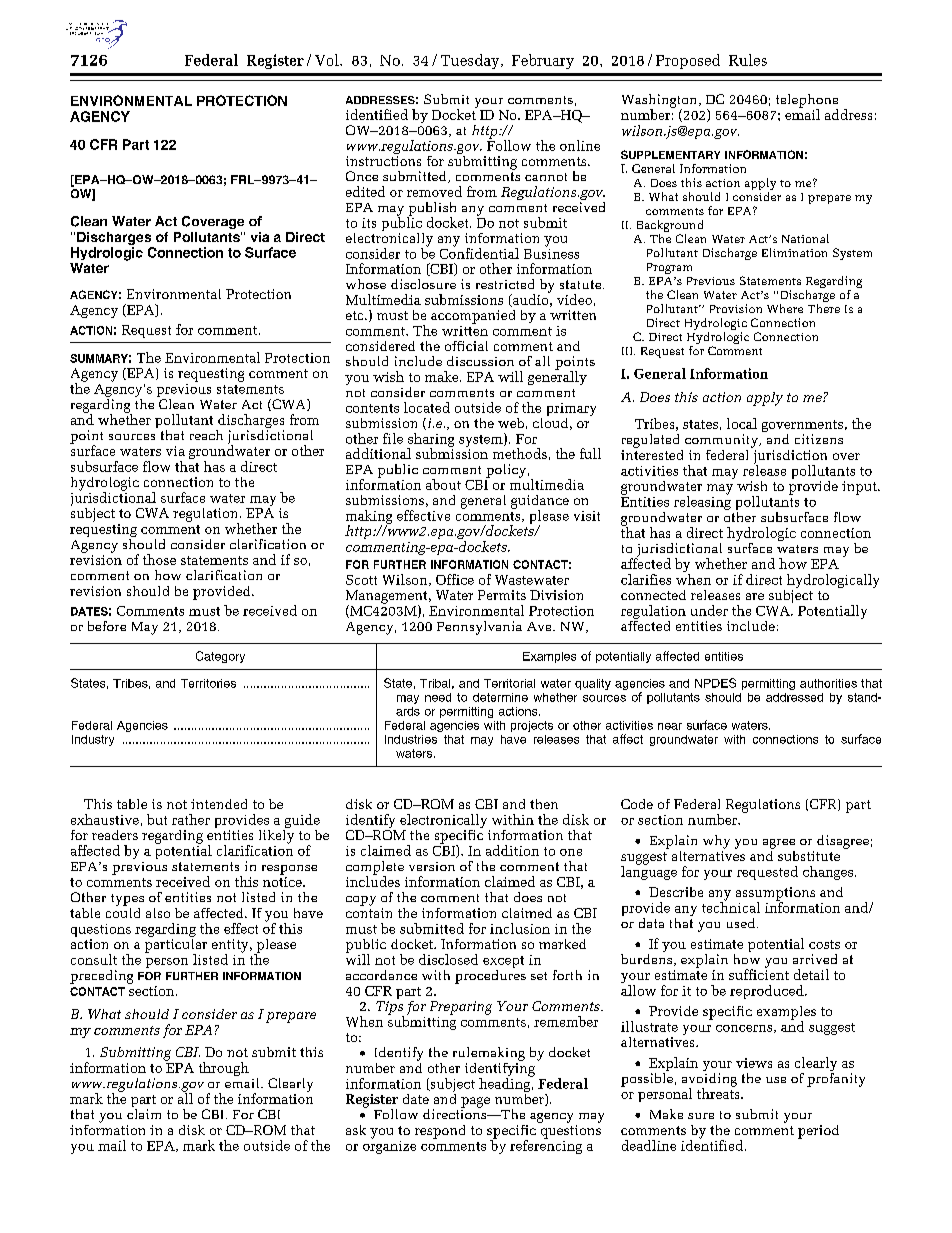  Describe the element at coordinates (356, 315) in the screenshot. I see `etc` at that location.
